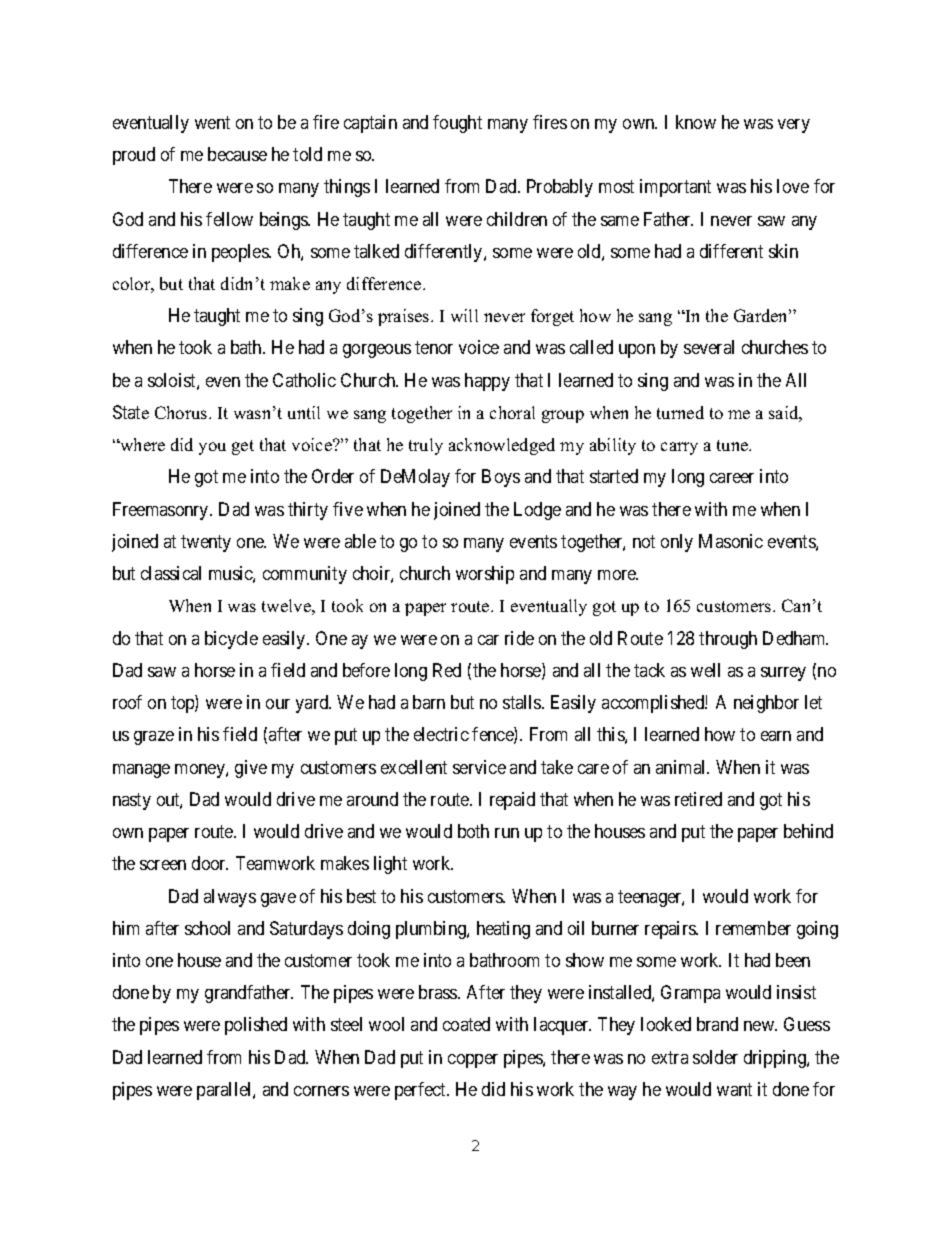 This page has height=1233, width=952. Describe the element at coordinates (794, 126) in the page. I see `very` at that location.
